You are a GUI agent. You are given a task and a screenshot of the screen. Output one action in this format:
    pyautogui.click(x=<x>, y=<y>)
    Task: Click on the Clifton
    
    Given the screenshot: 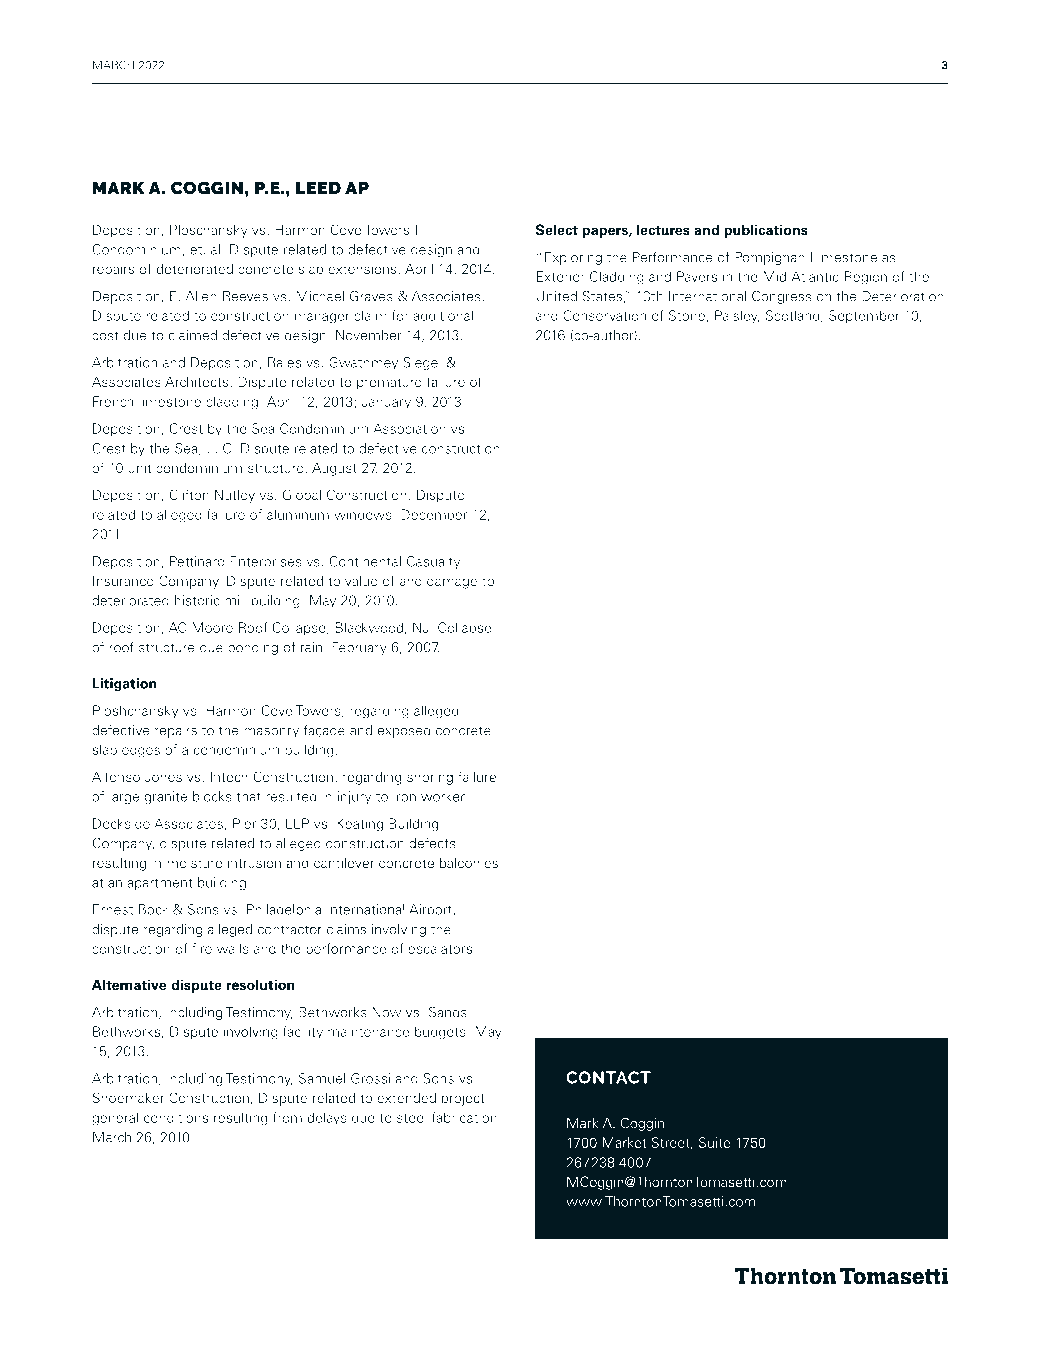 What is the action you would take?
    pyautogui.click(x=189, y=494)
